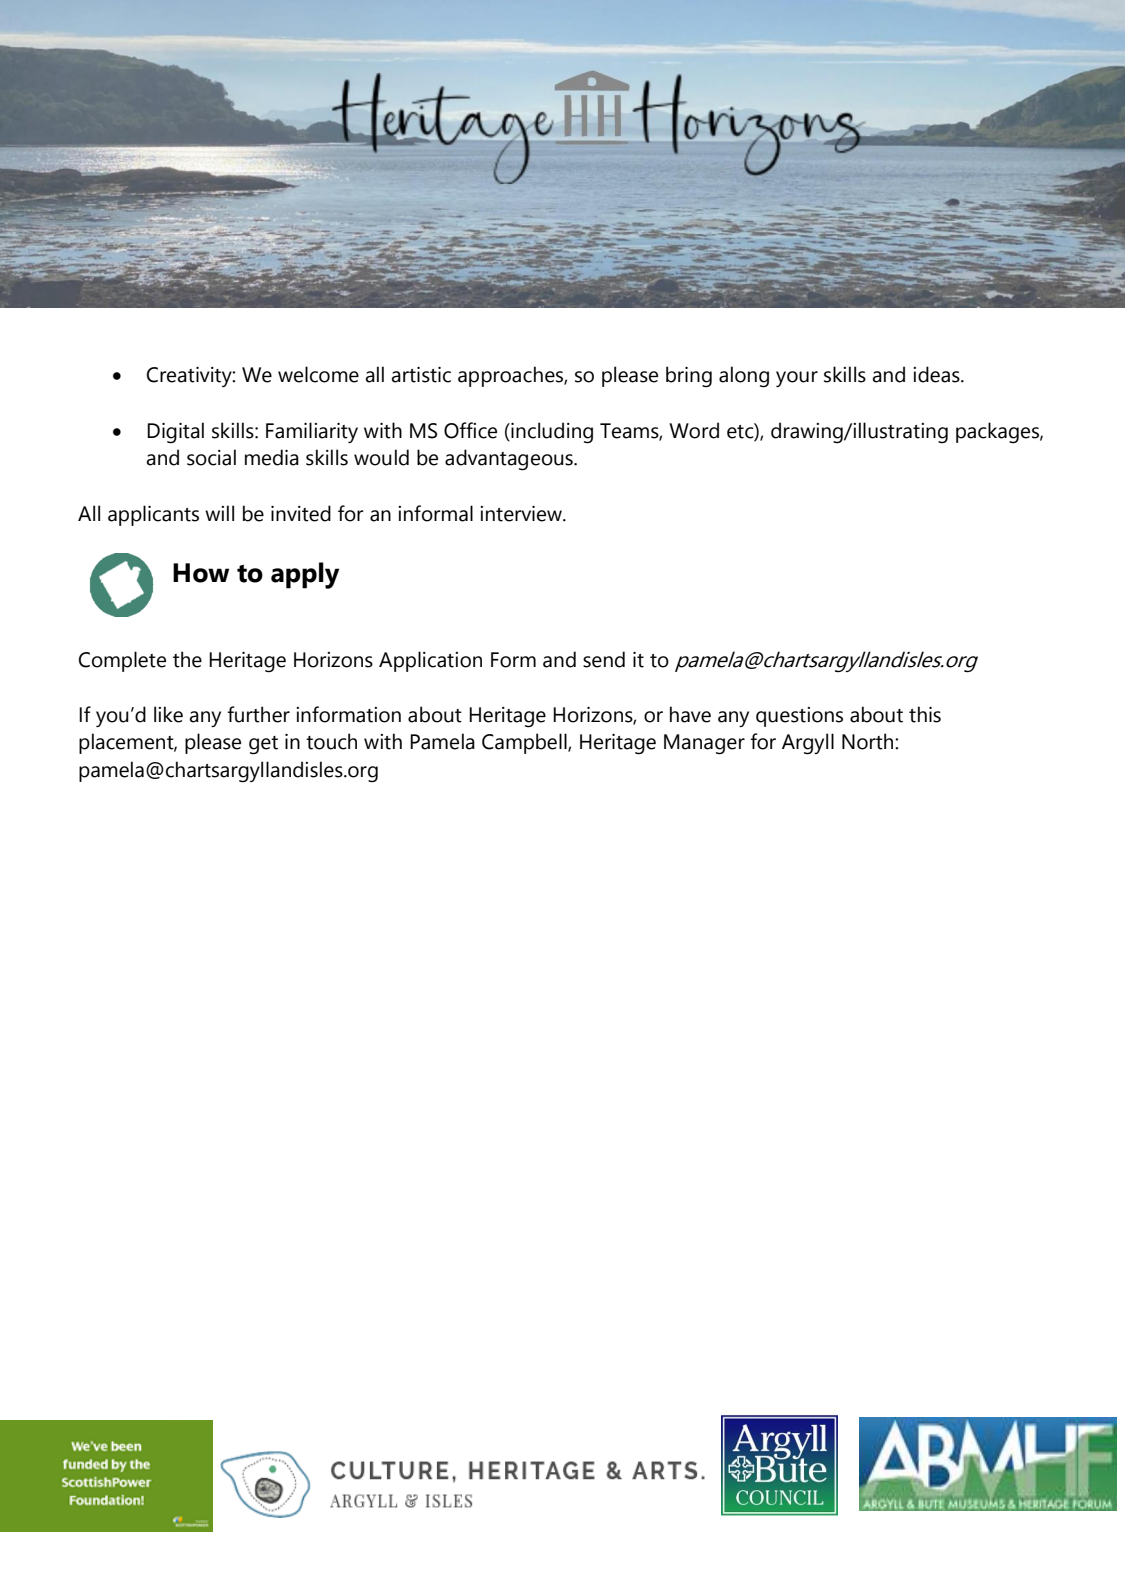 The width and height of the page is (1125, 1590). I want to click on get, so click(263, 745).
